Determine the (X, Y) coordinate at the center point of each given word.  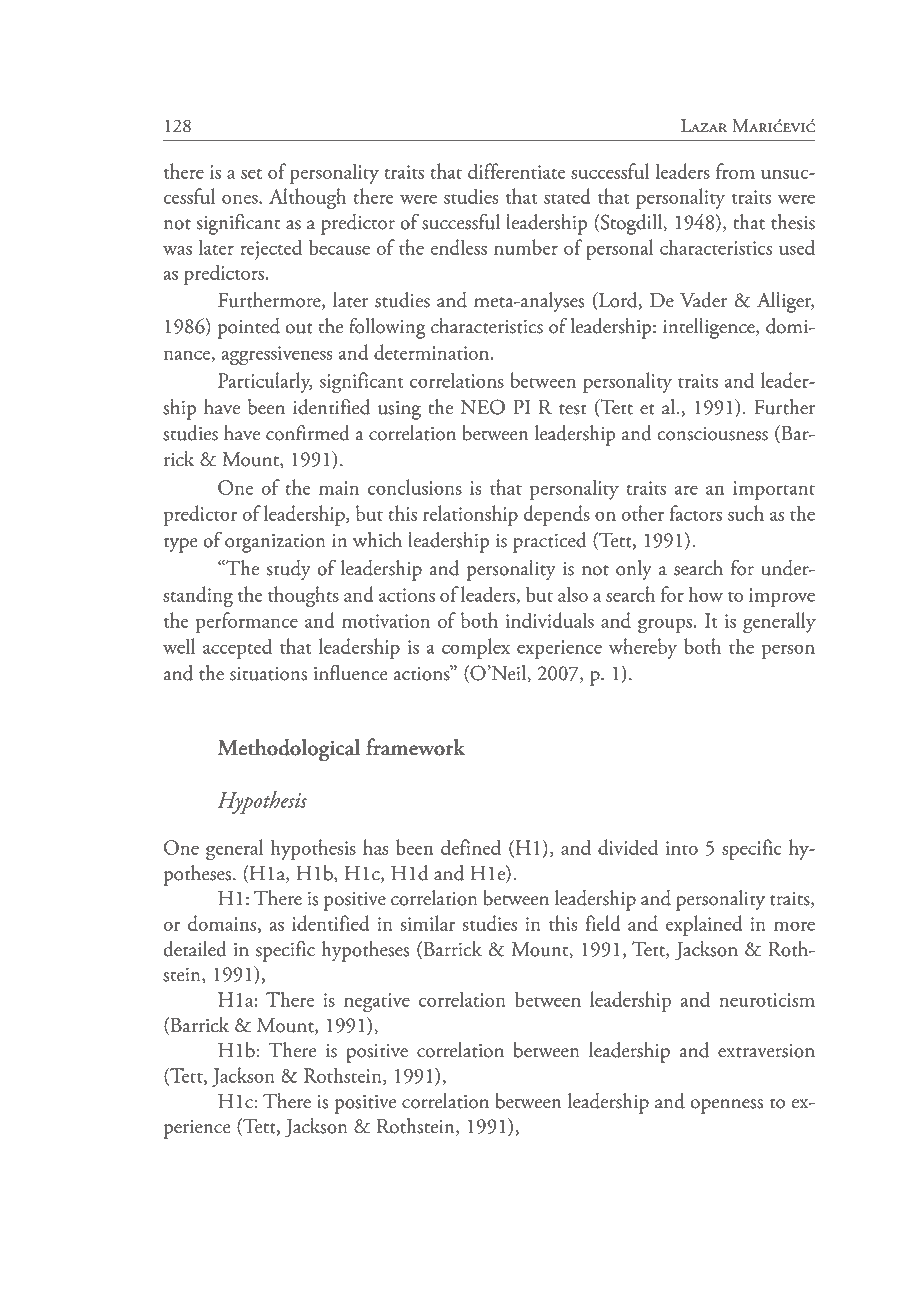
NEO (483, 407)
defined (471, 847)
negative (377, 1003)
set (251, 174)
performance (247, 622)
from (735, 171)
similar (427, 923)
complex (476, 648)
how (705, 594)
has (375, 847)
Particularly (265, 382)
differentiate (517, 171)
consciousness (712, 434)
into (682, 848)
